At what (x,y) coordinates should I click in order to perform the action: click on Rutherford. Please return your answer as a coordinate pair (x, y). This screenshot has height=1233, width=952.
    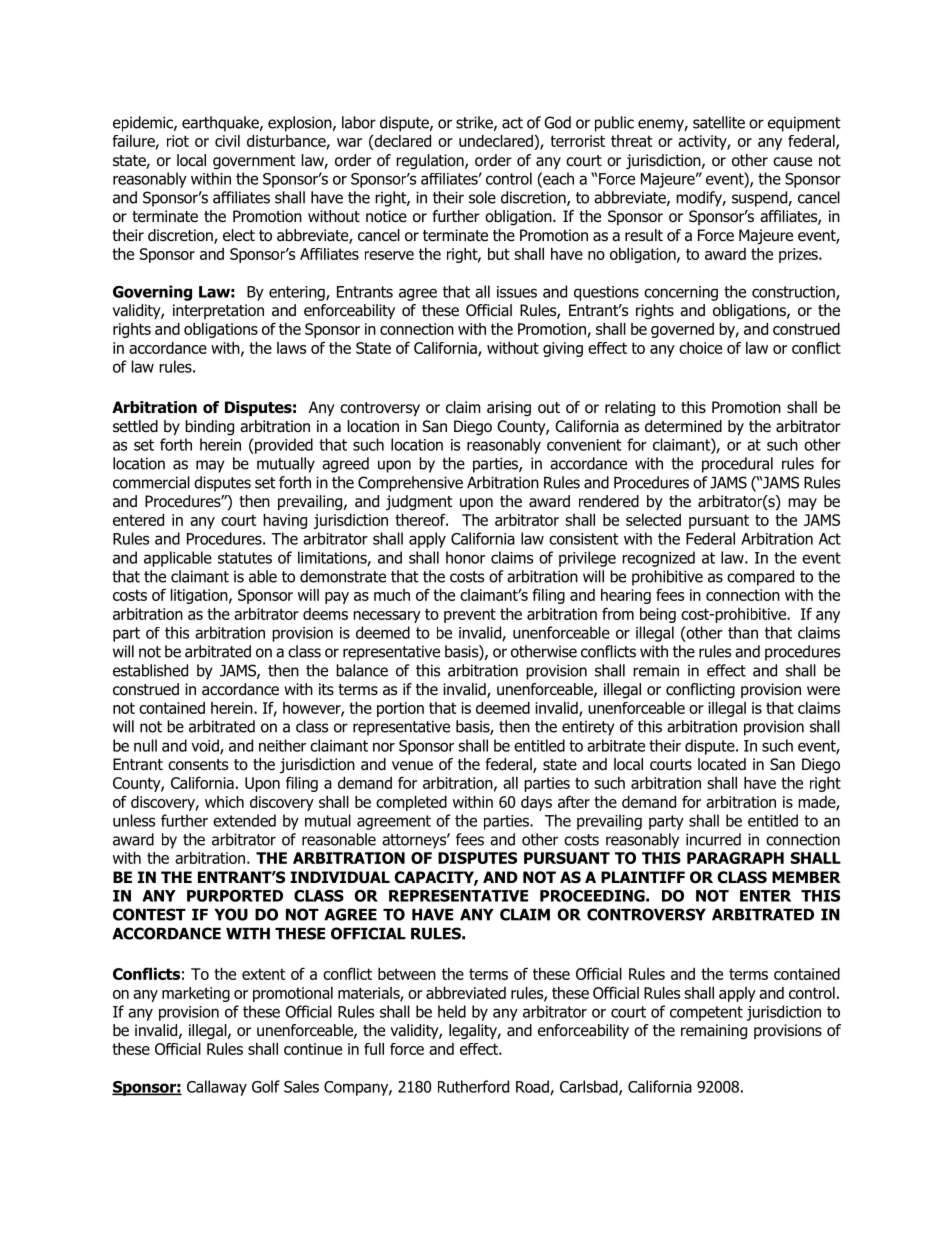
    Looking at the image, I should click on (473, 1086).
